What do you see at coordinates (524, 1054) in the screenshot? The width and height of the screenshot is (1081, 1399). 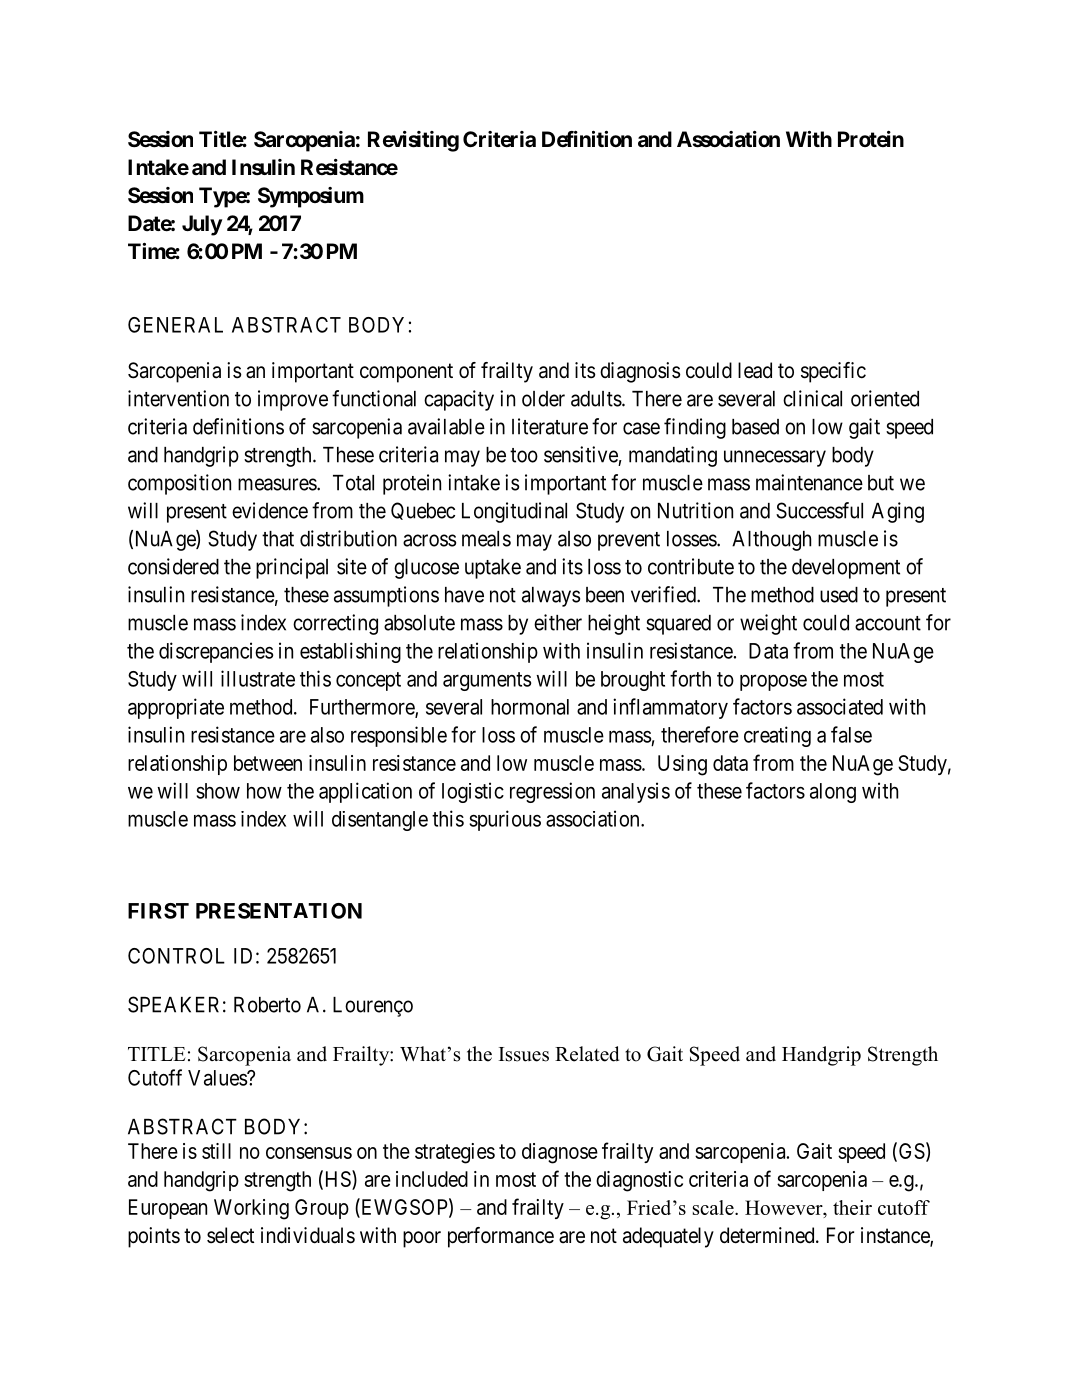 I see `Issues` at bounding box center [524, 1054].
